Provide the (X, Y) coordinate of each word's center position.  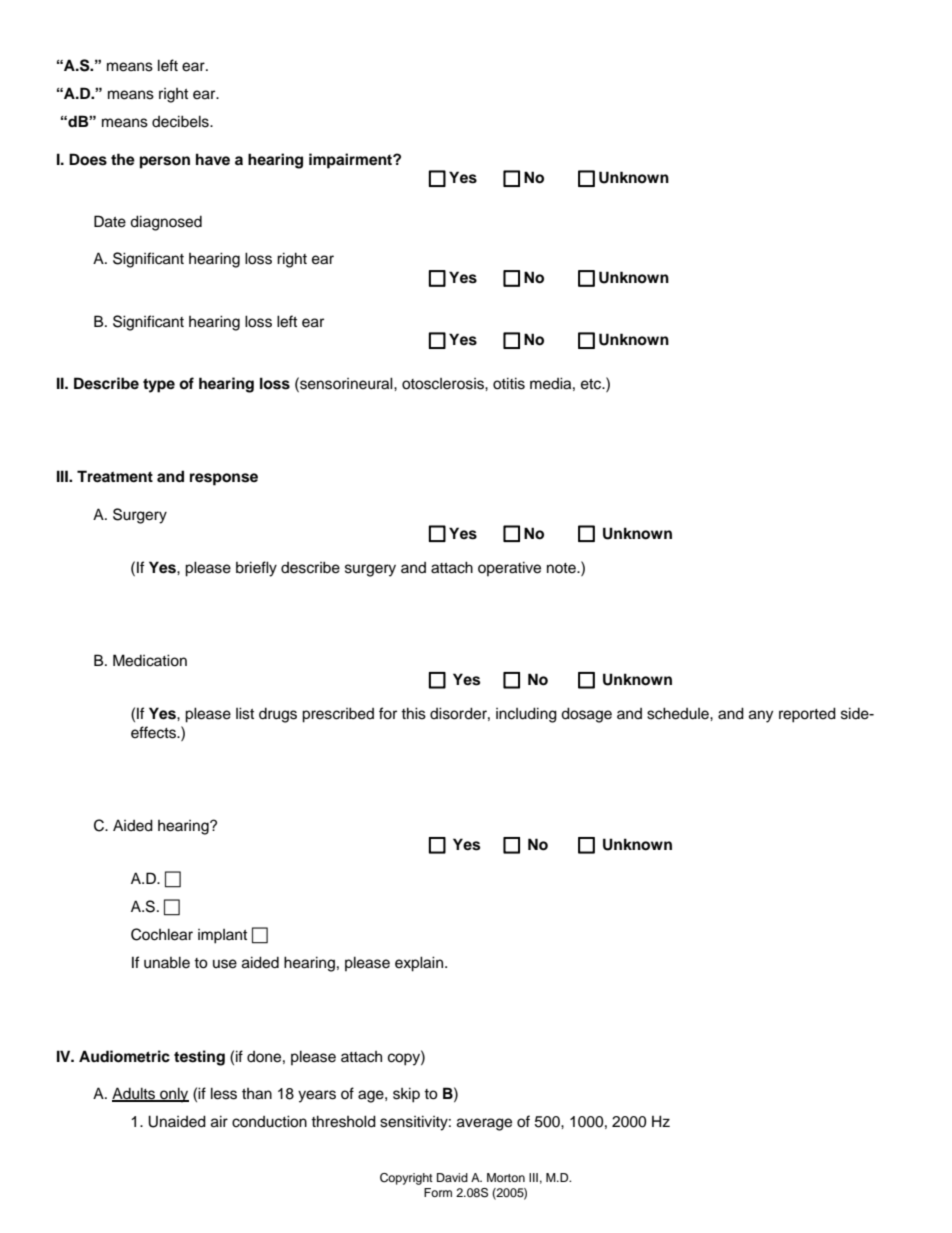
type (159, 385)
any (761, 716)
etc (592, 384)
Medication (150, 660)
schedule (679, 713)
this (413, 713)
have (213, 159)
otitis (509, 383)
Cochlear (162, 934)
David (452, 1177)
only (173, 1095)
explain (420, 964)
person (165, 162)
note (562, 568)
